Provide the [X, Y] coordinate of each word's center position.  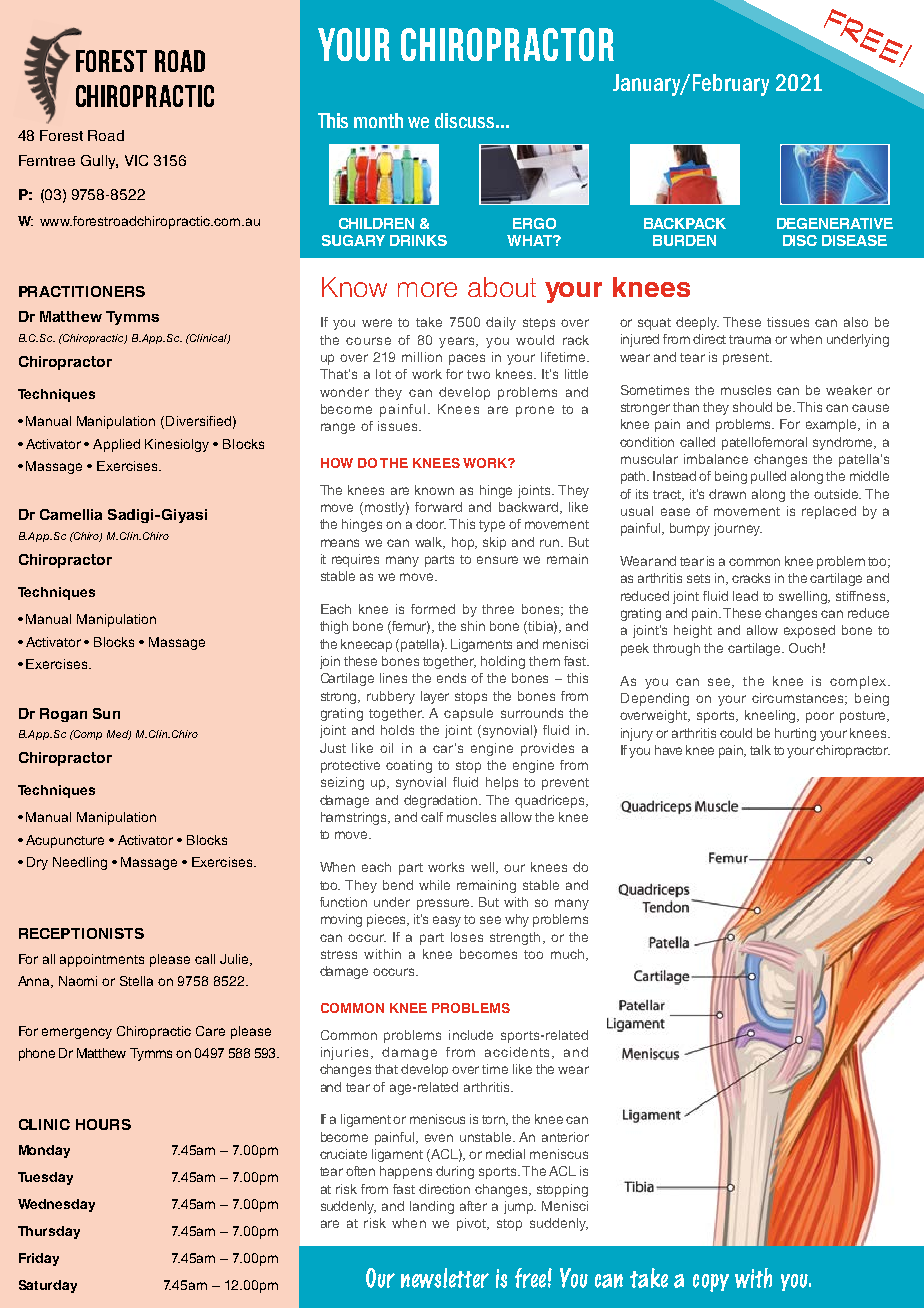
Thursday [49, 1232]
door [431, 524]
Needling [80, 863]
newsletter [445, 1278]
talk [760, 750]
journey [738, 529]
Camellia [71, 514]
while [434, 885]
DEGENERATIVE [835, 223]
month [378, 120]
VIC [136, 160]
